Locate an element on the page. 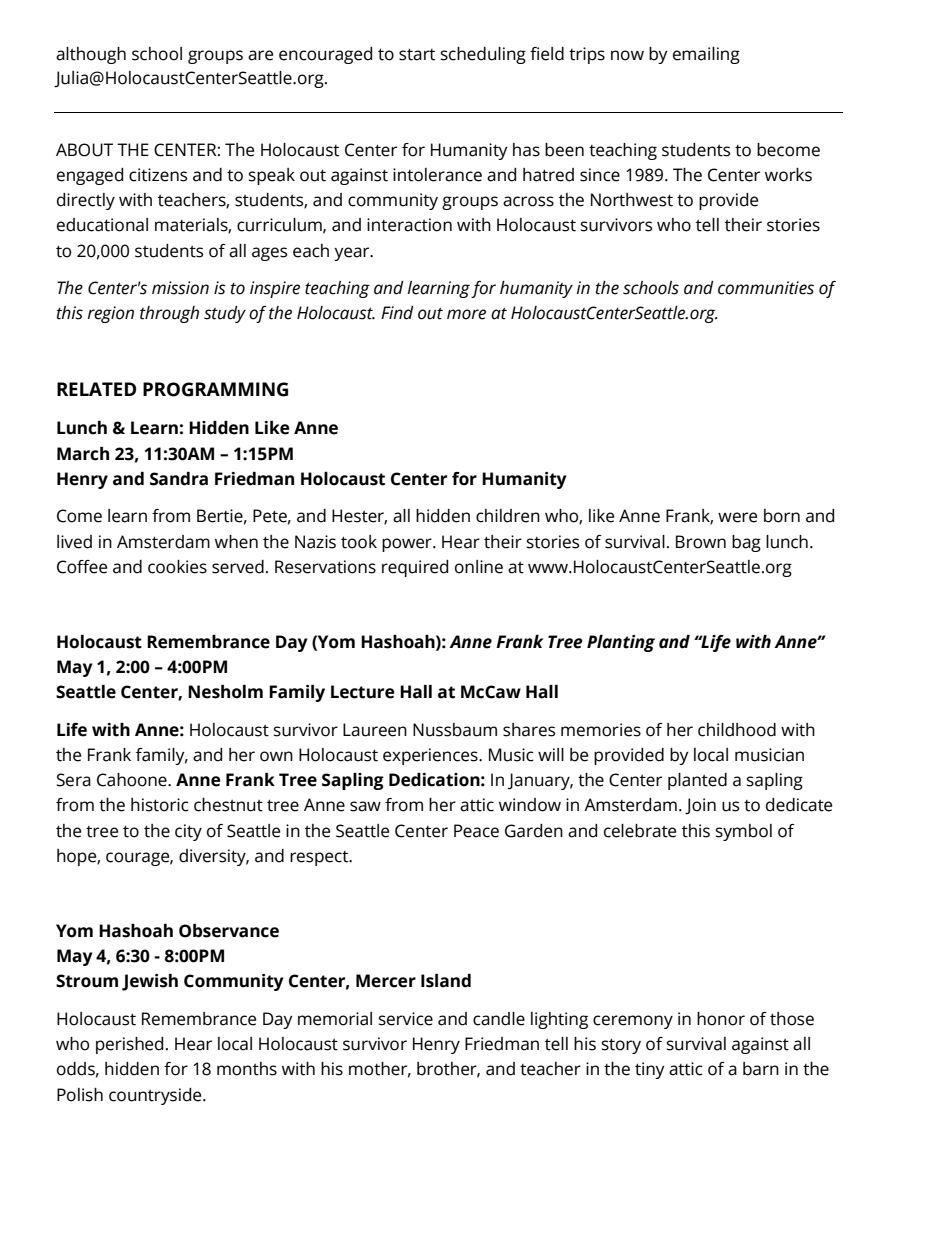 Image resolution: width=952 pixels, height=1233 pixels. were is located at coordinates (737, 517).
